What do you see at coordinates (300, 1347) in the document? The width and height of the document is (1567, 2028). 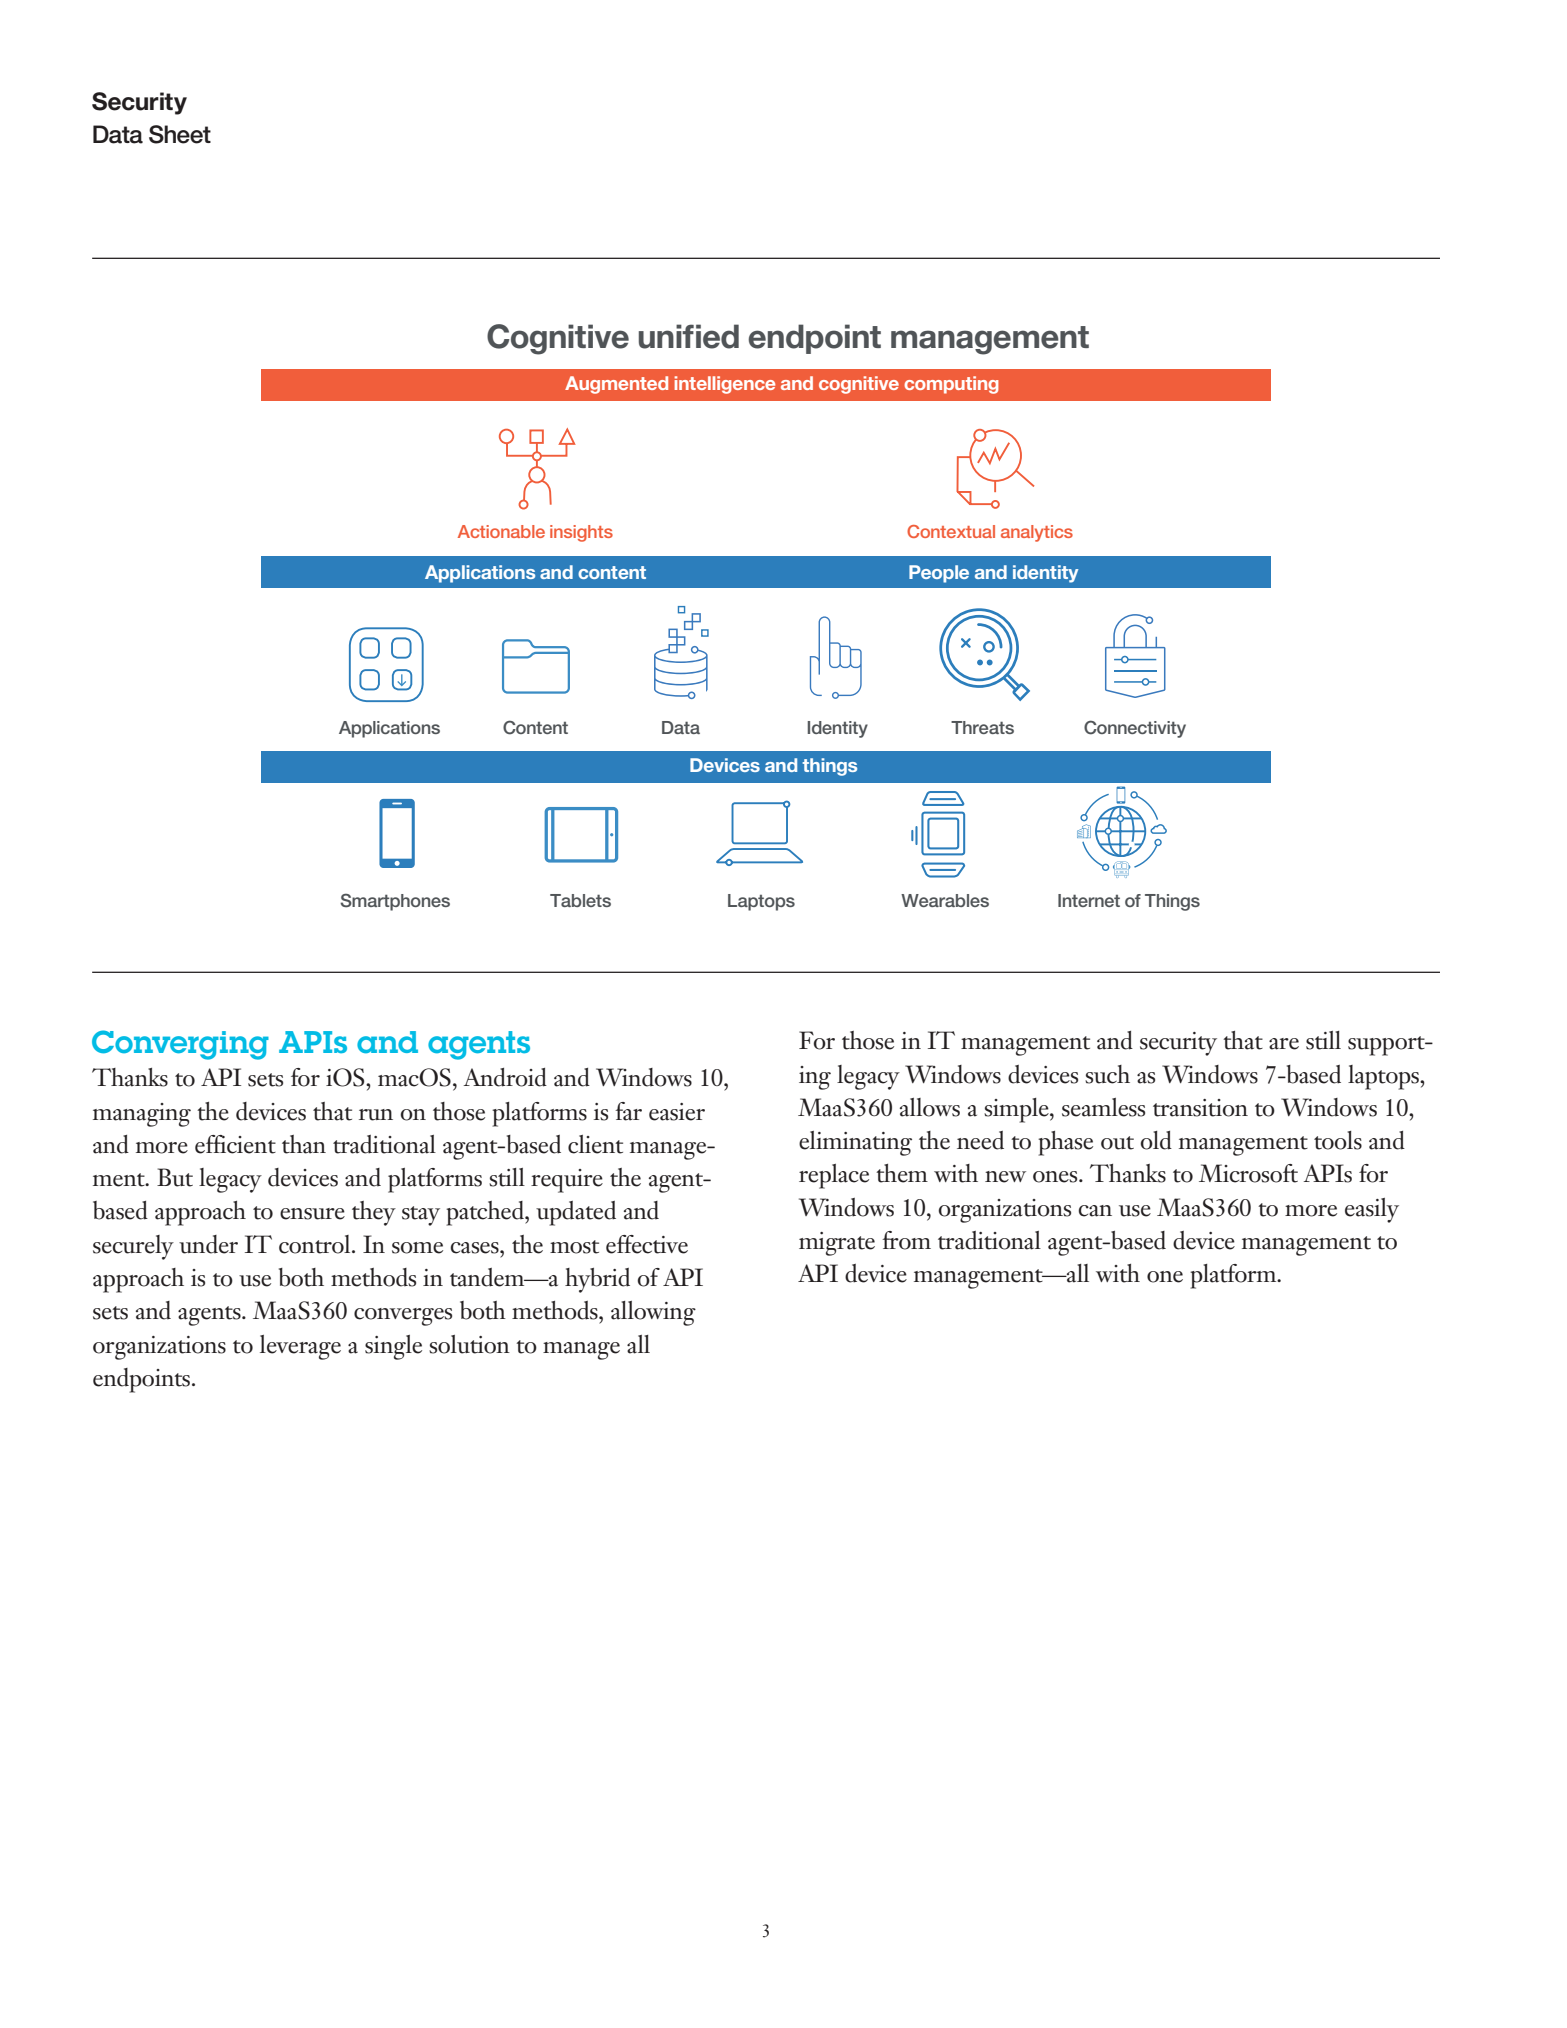 I see `leverage` at bounding box center [300, 1347].
